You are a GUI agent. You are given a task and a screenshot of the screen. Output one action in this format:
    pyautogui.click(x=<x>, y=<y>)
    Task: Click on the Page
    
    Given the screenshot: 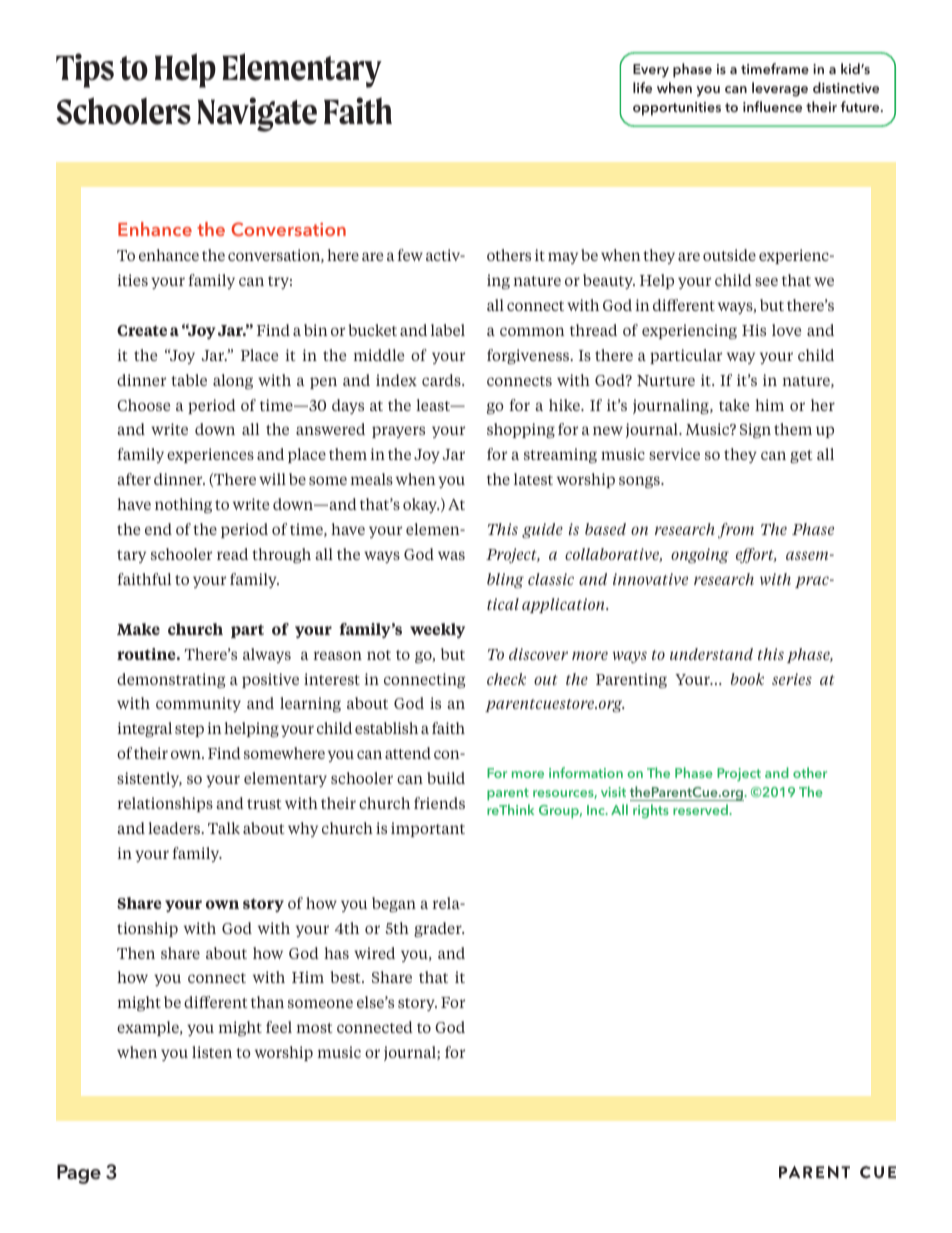 What is the action you would take?
    pyautogui.click(x=79, y=1174)
